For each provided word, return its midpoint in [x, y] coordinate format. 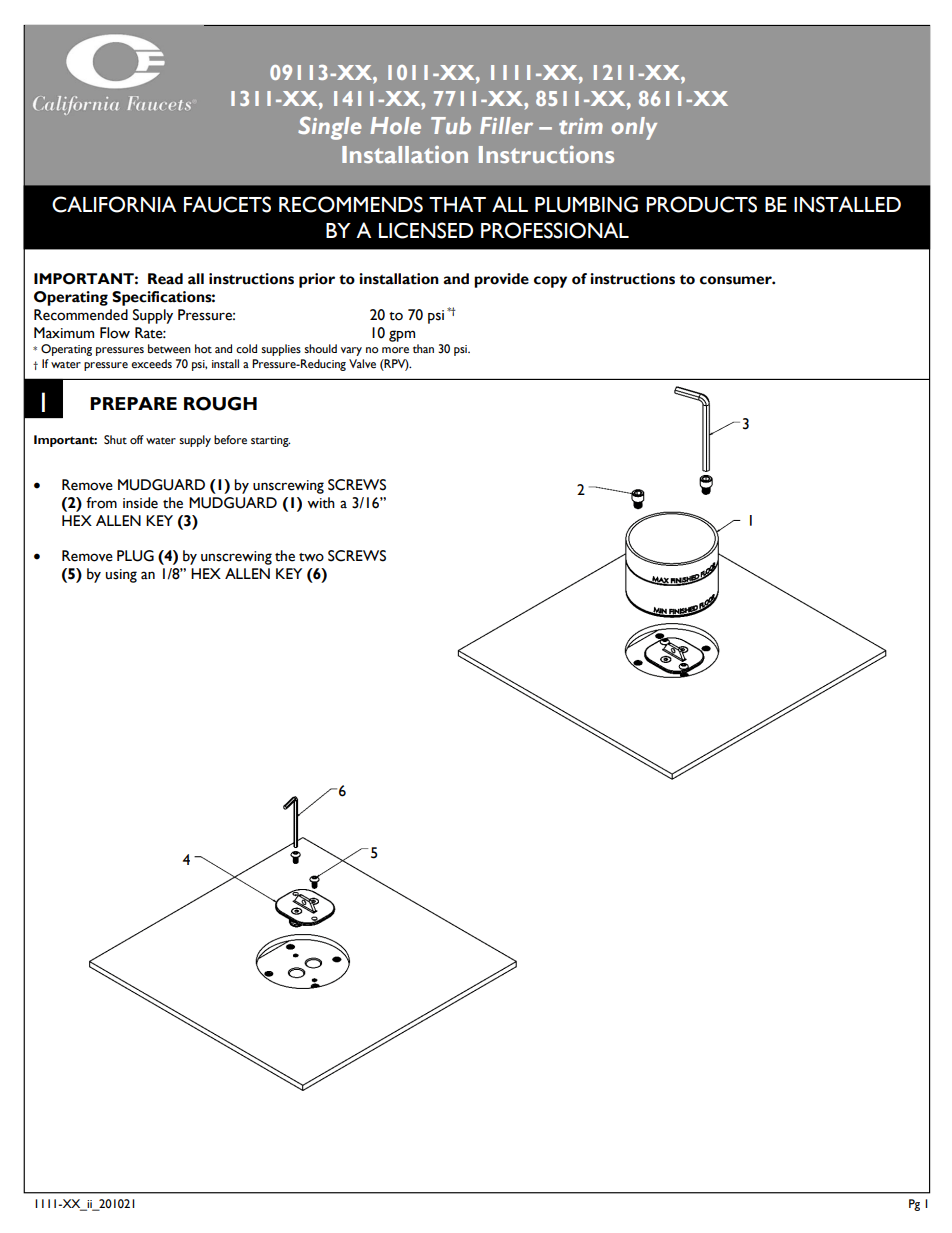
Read [165, 279]
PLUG [135, 556]
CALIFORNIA [114, 204]
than [423, 348]
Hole [395, 125]
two [311, 557]
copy [550, 282]
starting [270, 441]
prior [317, 280]
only [634, 128]
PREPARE [133, 403]
